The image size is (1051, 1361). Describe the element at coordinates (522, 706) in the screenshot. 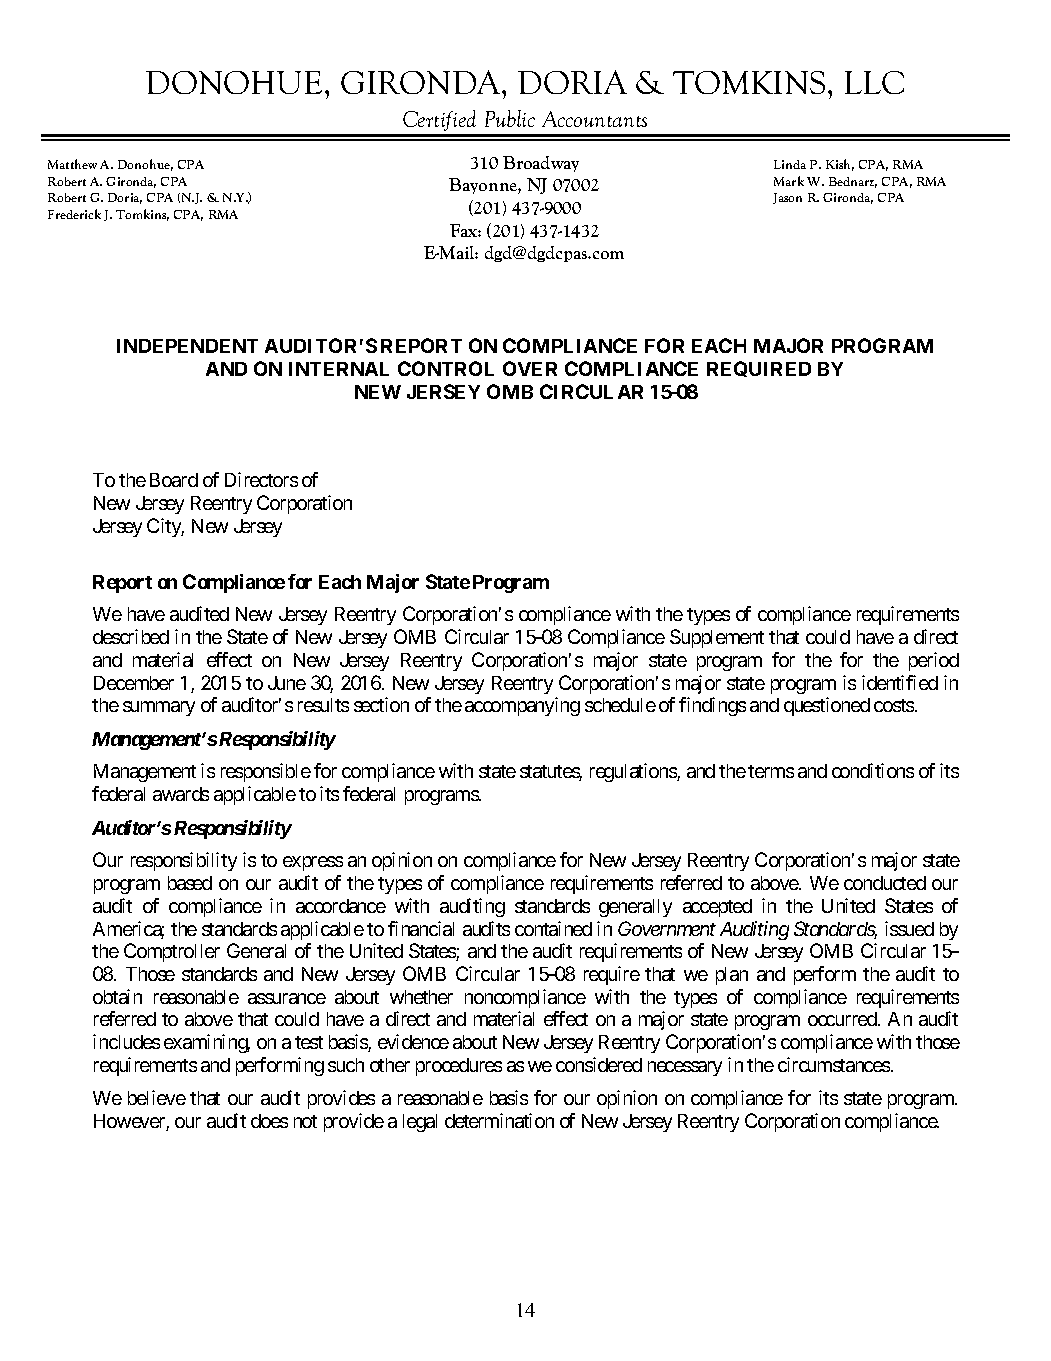

I see `accompanying` at that location.
